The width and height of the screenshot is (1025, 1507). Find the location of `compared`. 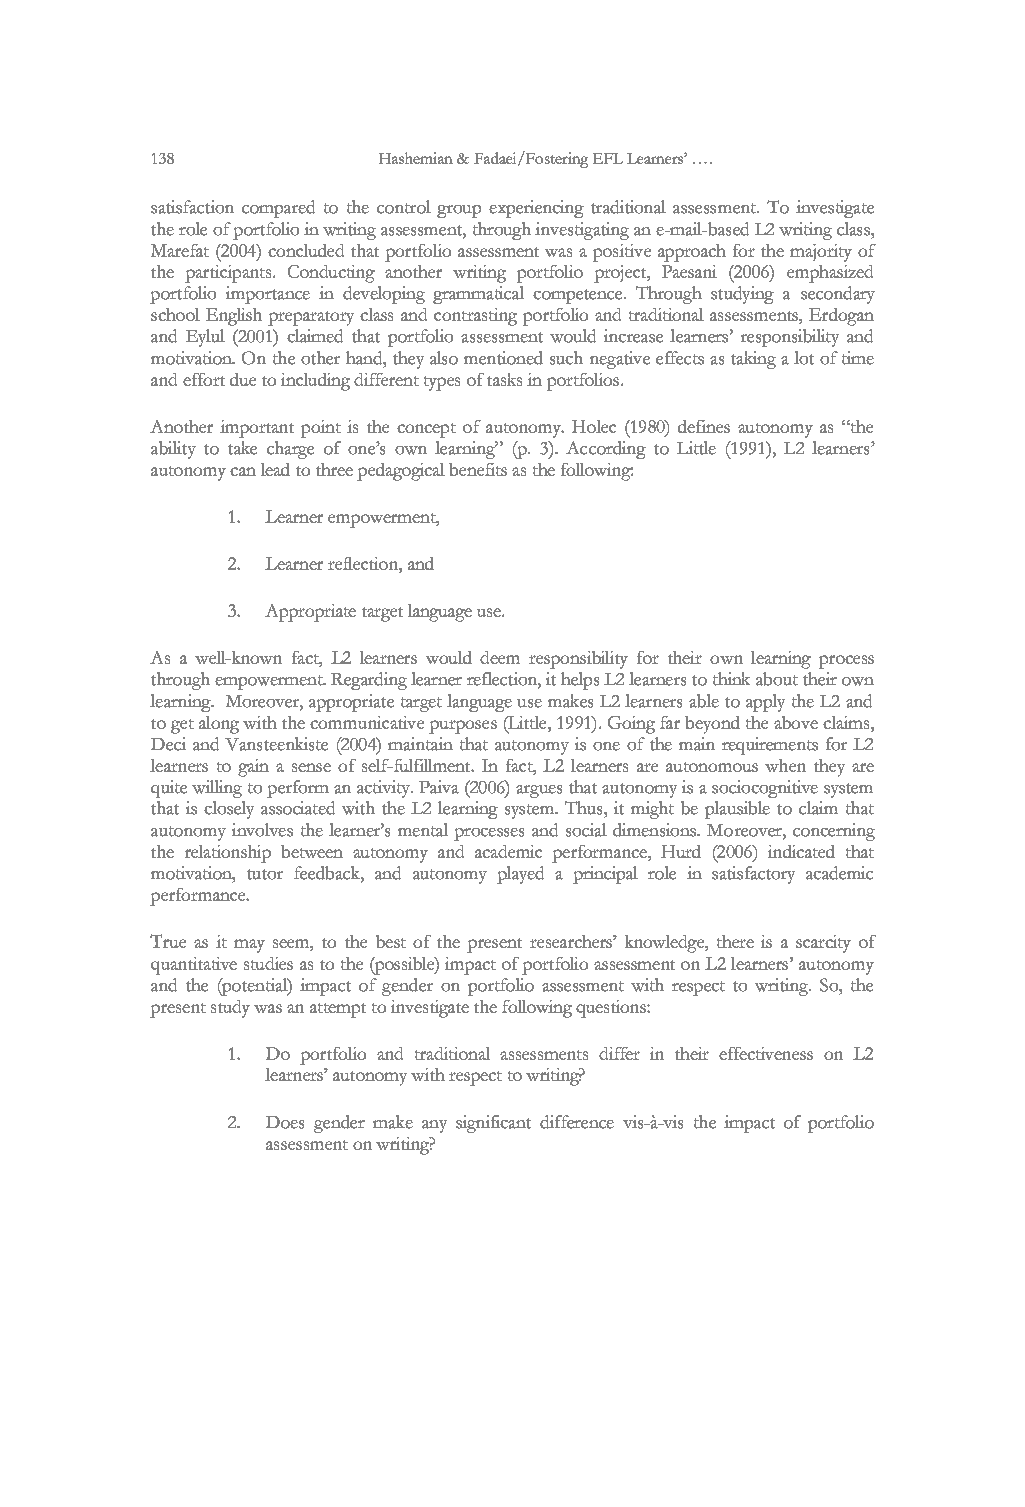

compared is located at coordinates (278, 209).
